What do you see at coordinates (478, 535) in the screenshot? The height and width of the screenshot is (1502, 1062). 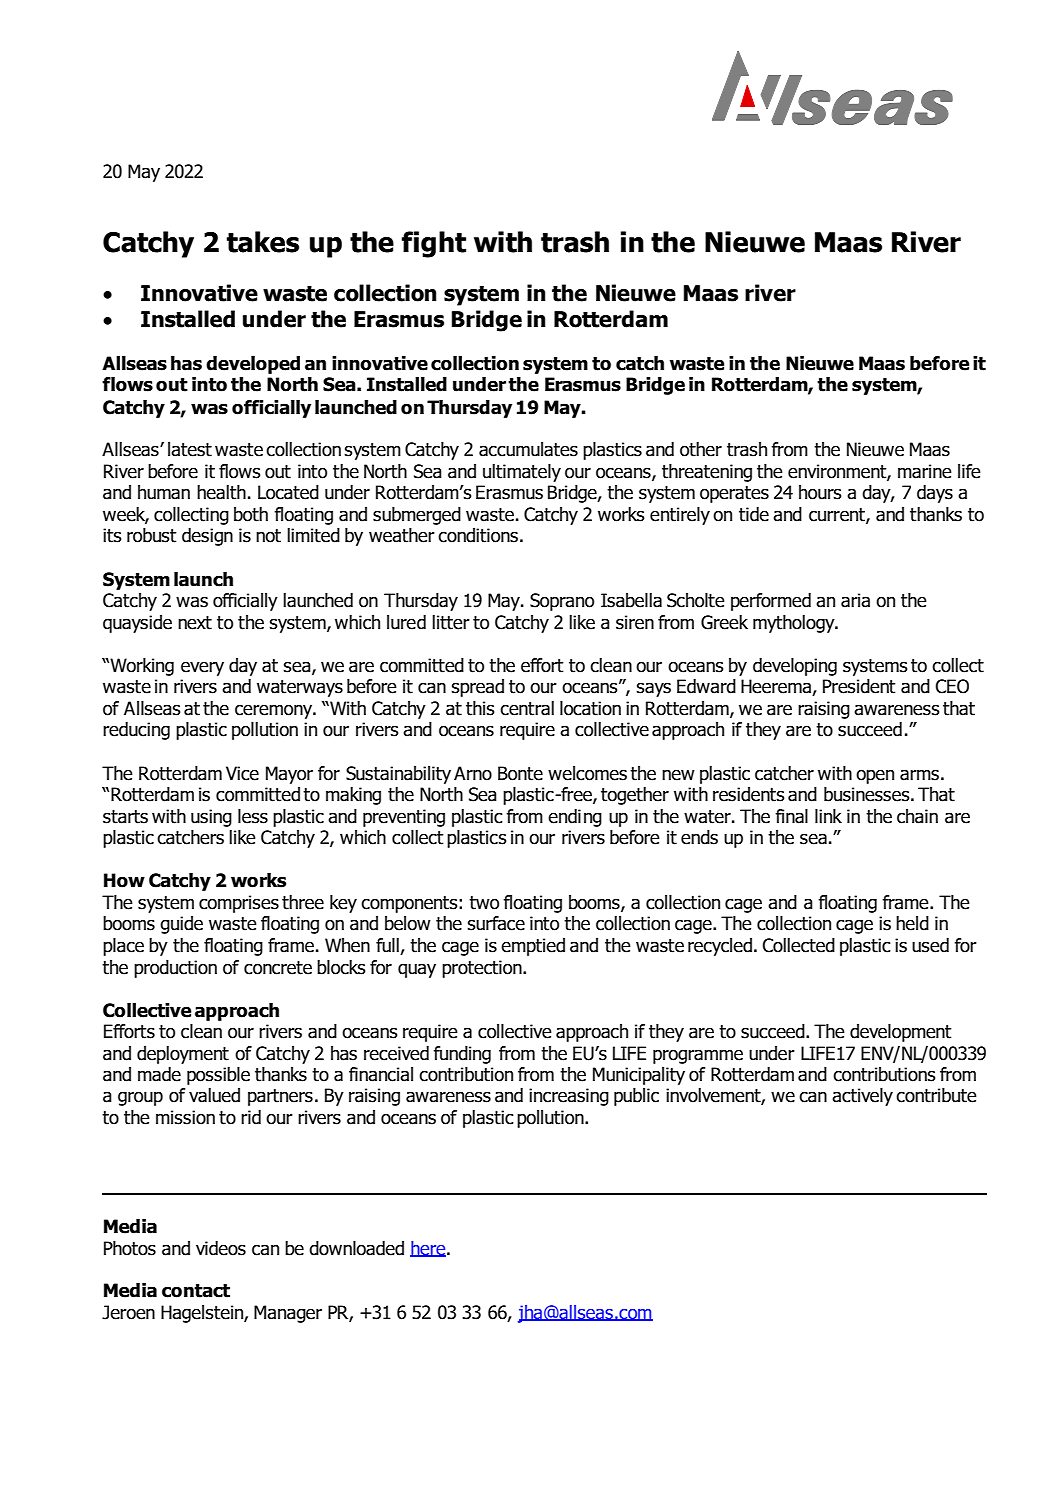 I see `conditions` at bounding box center [478, 535].
